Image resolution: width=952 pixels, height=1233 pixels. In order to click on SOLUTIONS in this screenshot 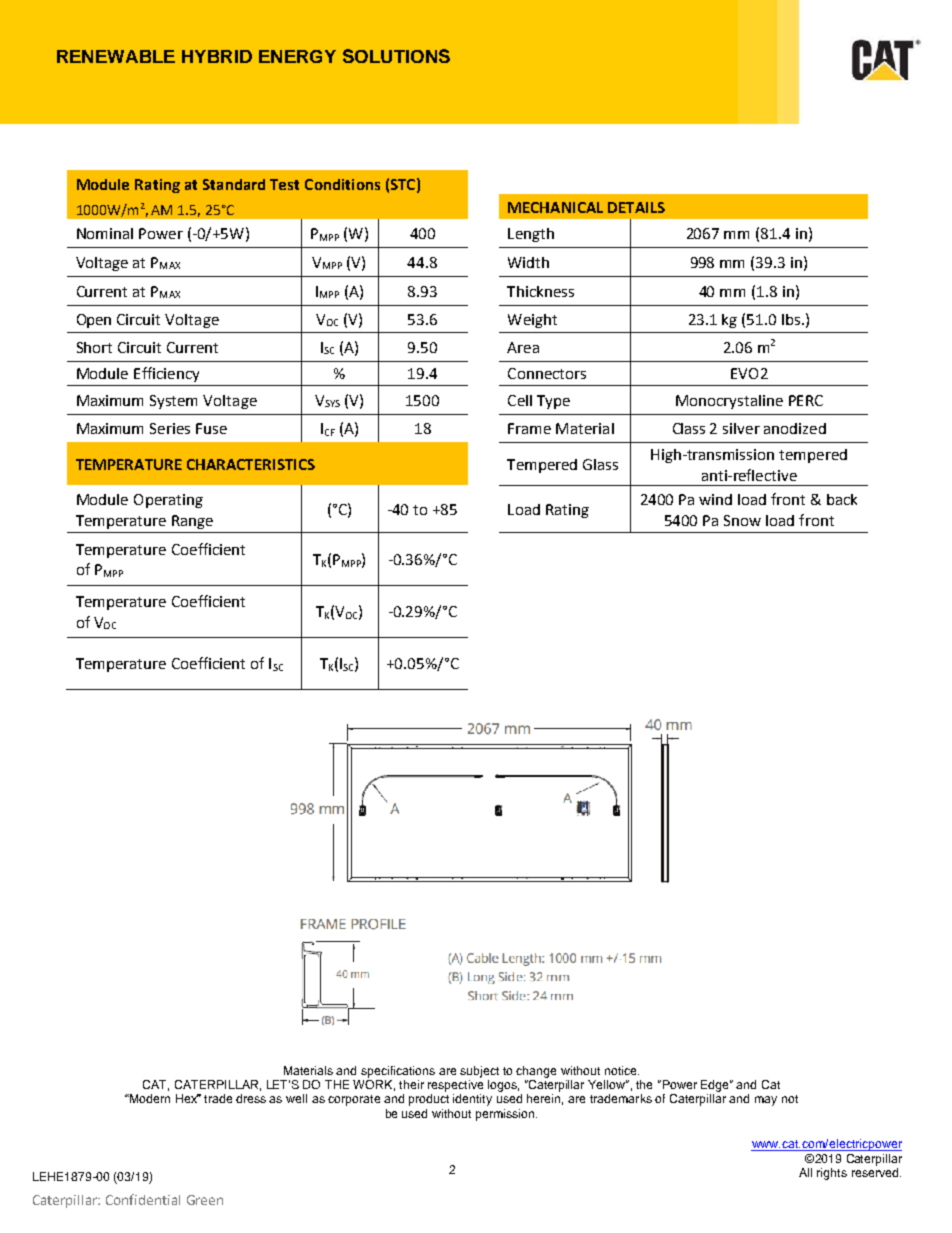, I will do `click(396, 56)`.
